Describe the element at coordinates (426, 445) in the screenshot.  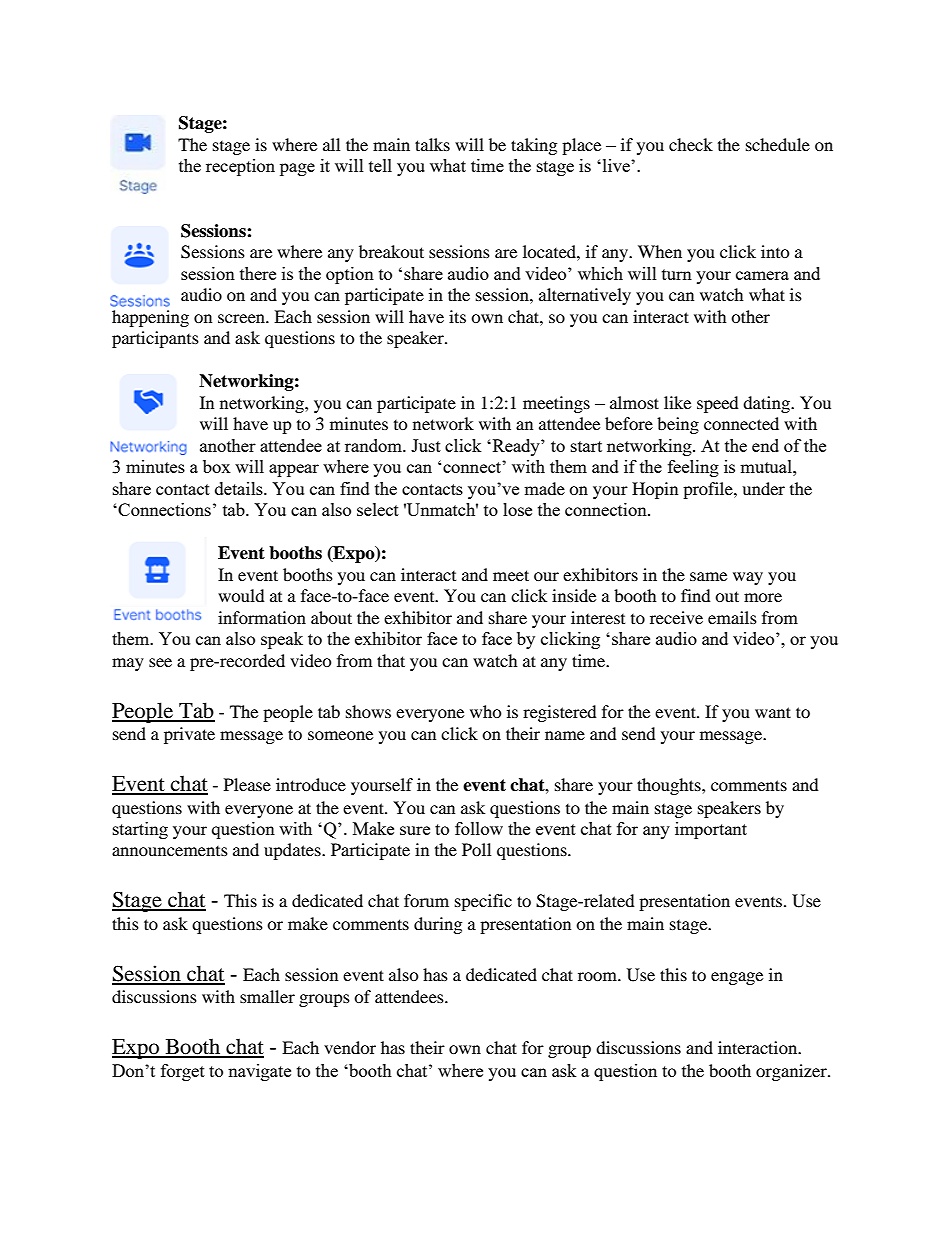
I see `Just` at that location.
